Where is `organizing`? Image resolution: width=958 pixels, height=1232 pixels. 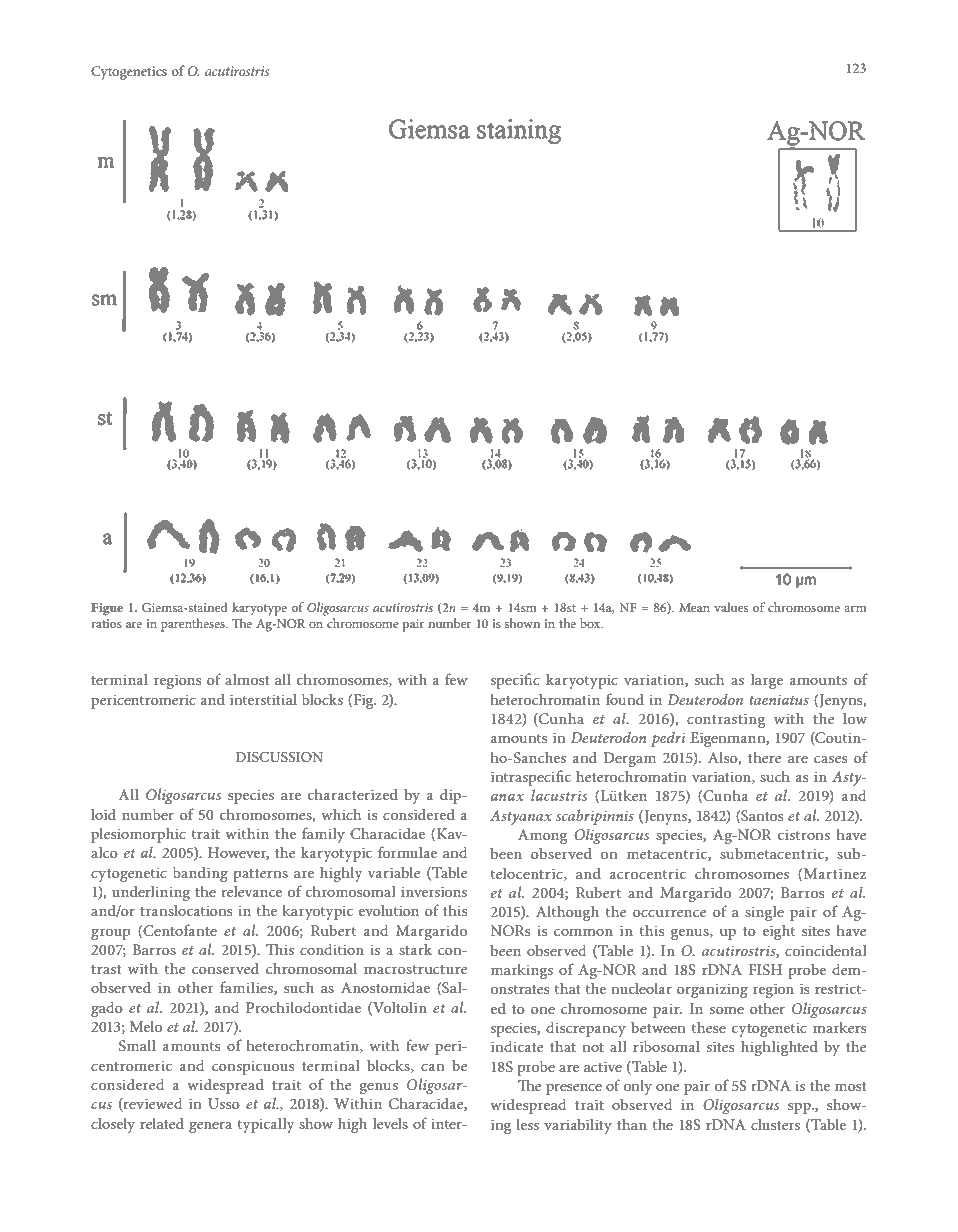
organizing is located at coordinates (712, 991).
